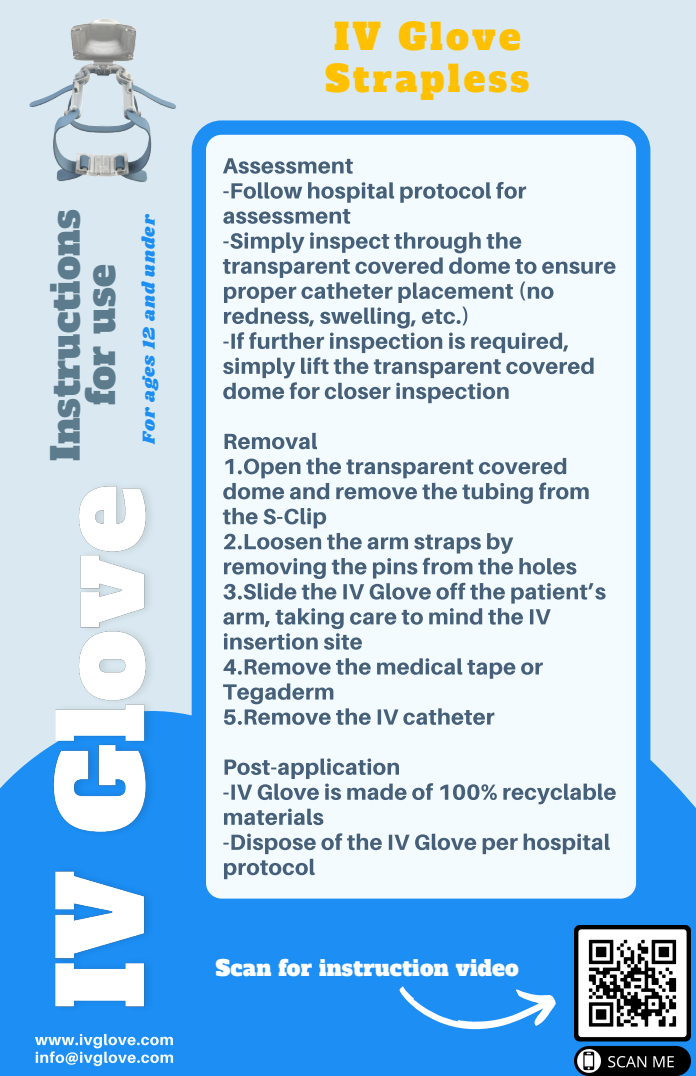  I want to click on recyclable, so click(559, 794).
